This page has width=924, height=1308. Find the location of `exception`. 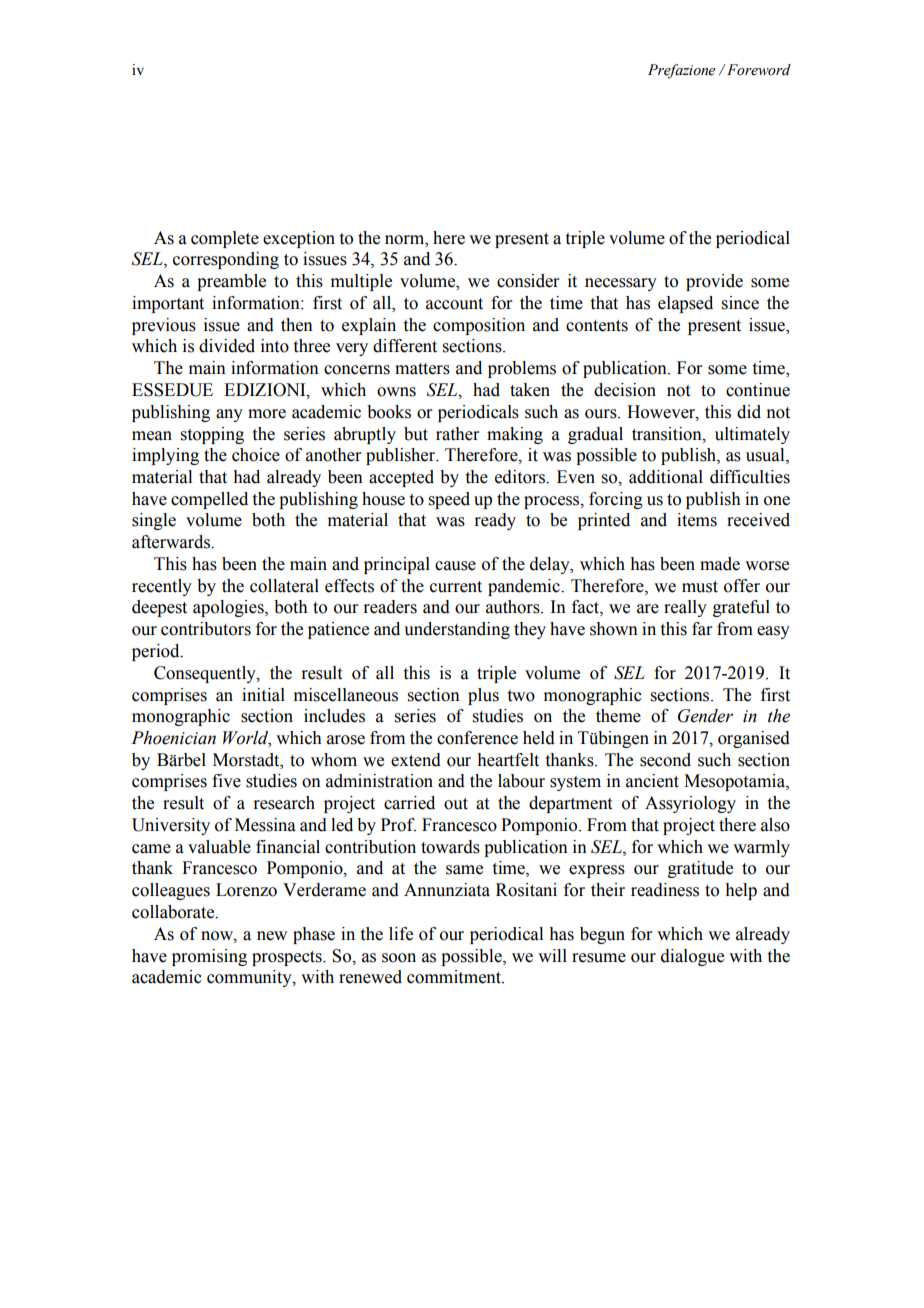

exception is located at coordinates (299, 239).
